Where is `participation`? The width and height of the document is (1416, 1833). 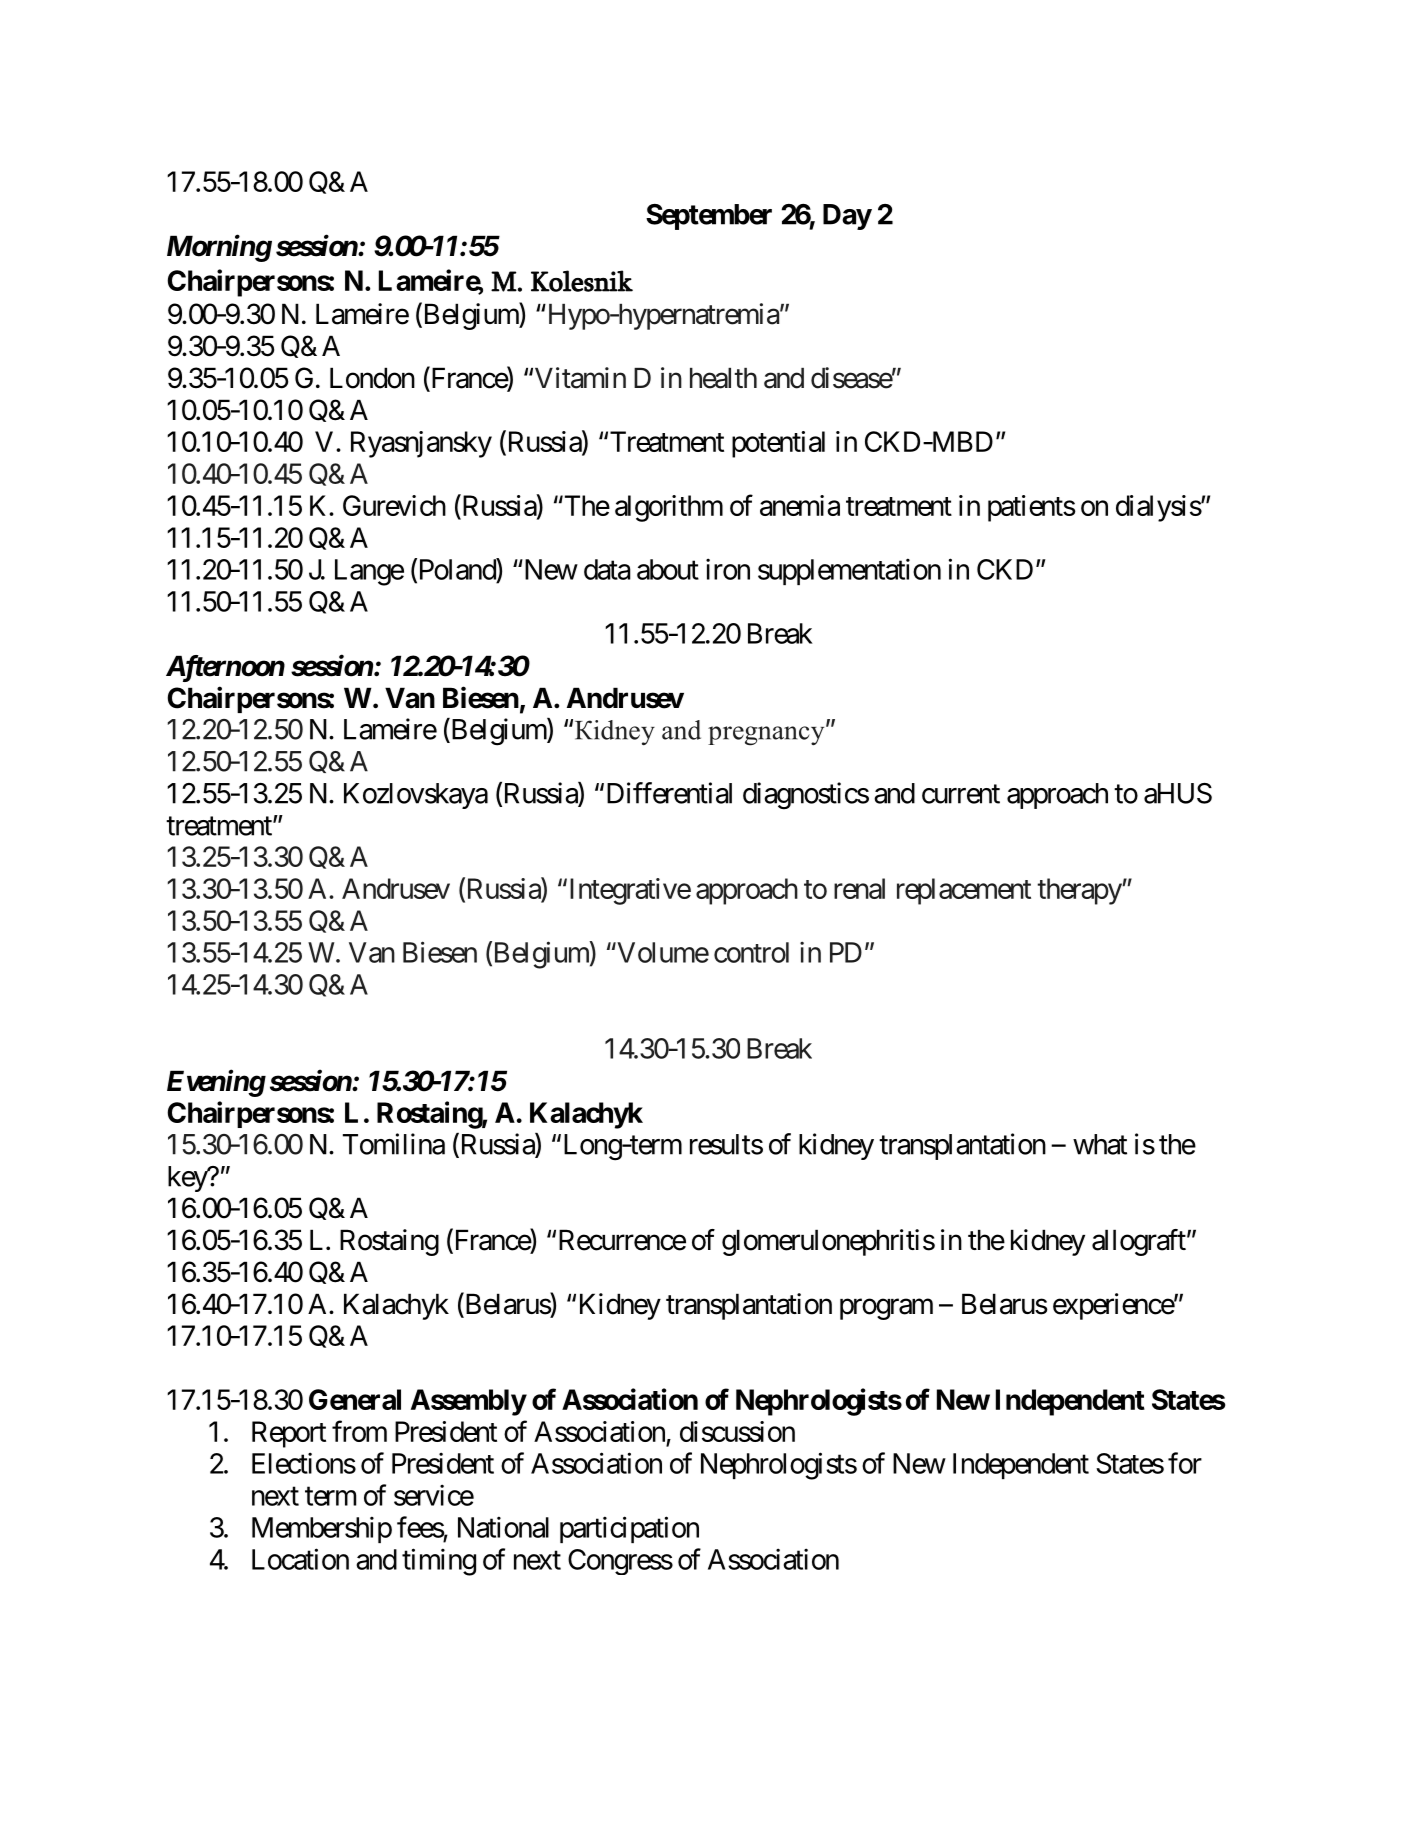
participation is located at coordinates (629, 1529).
